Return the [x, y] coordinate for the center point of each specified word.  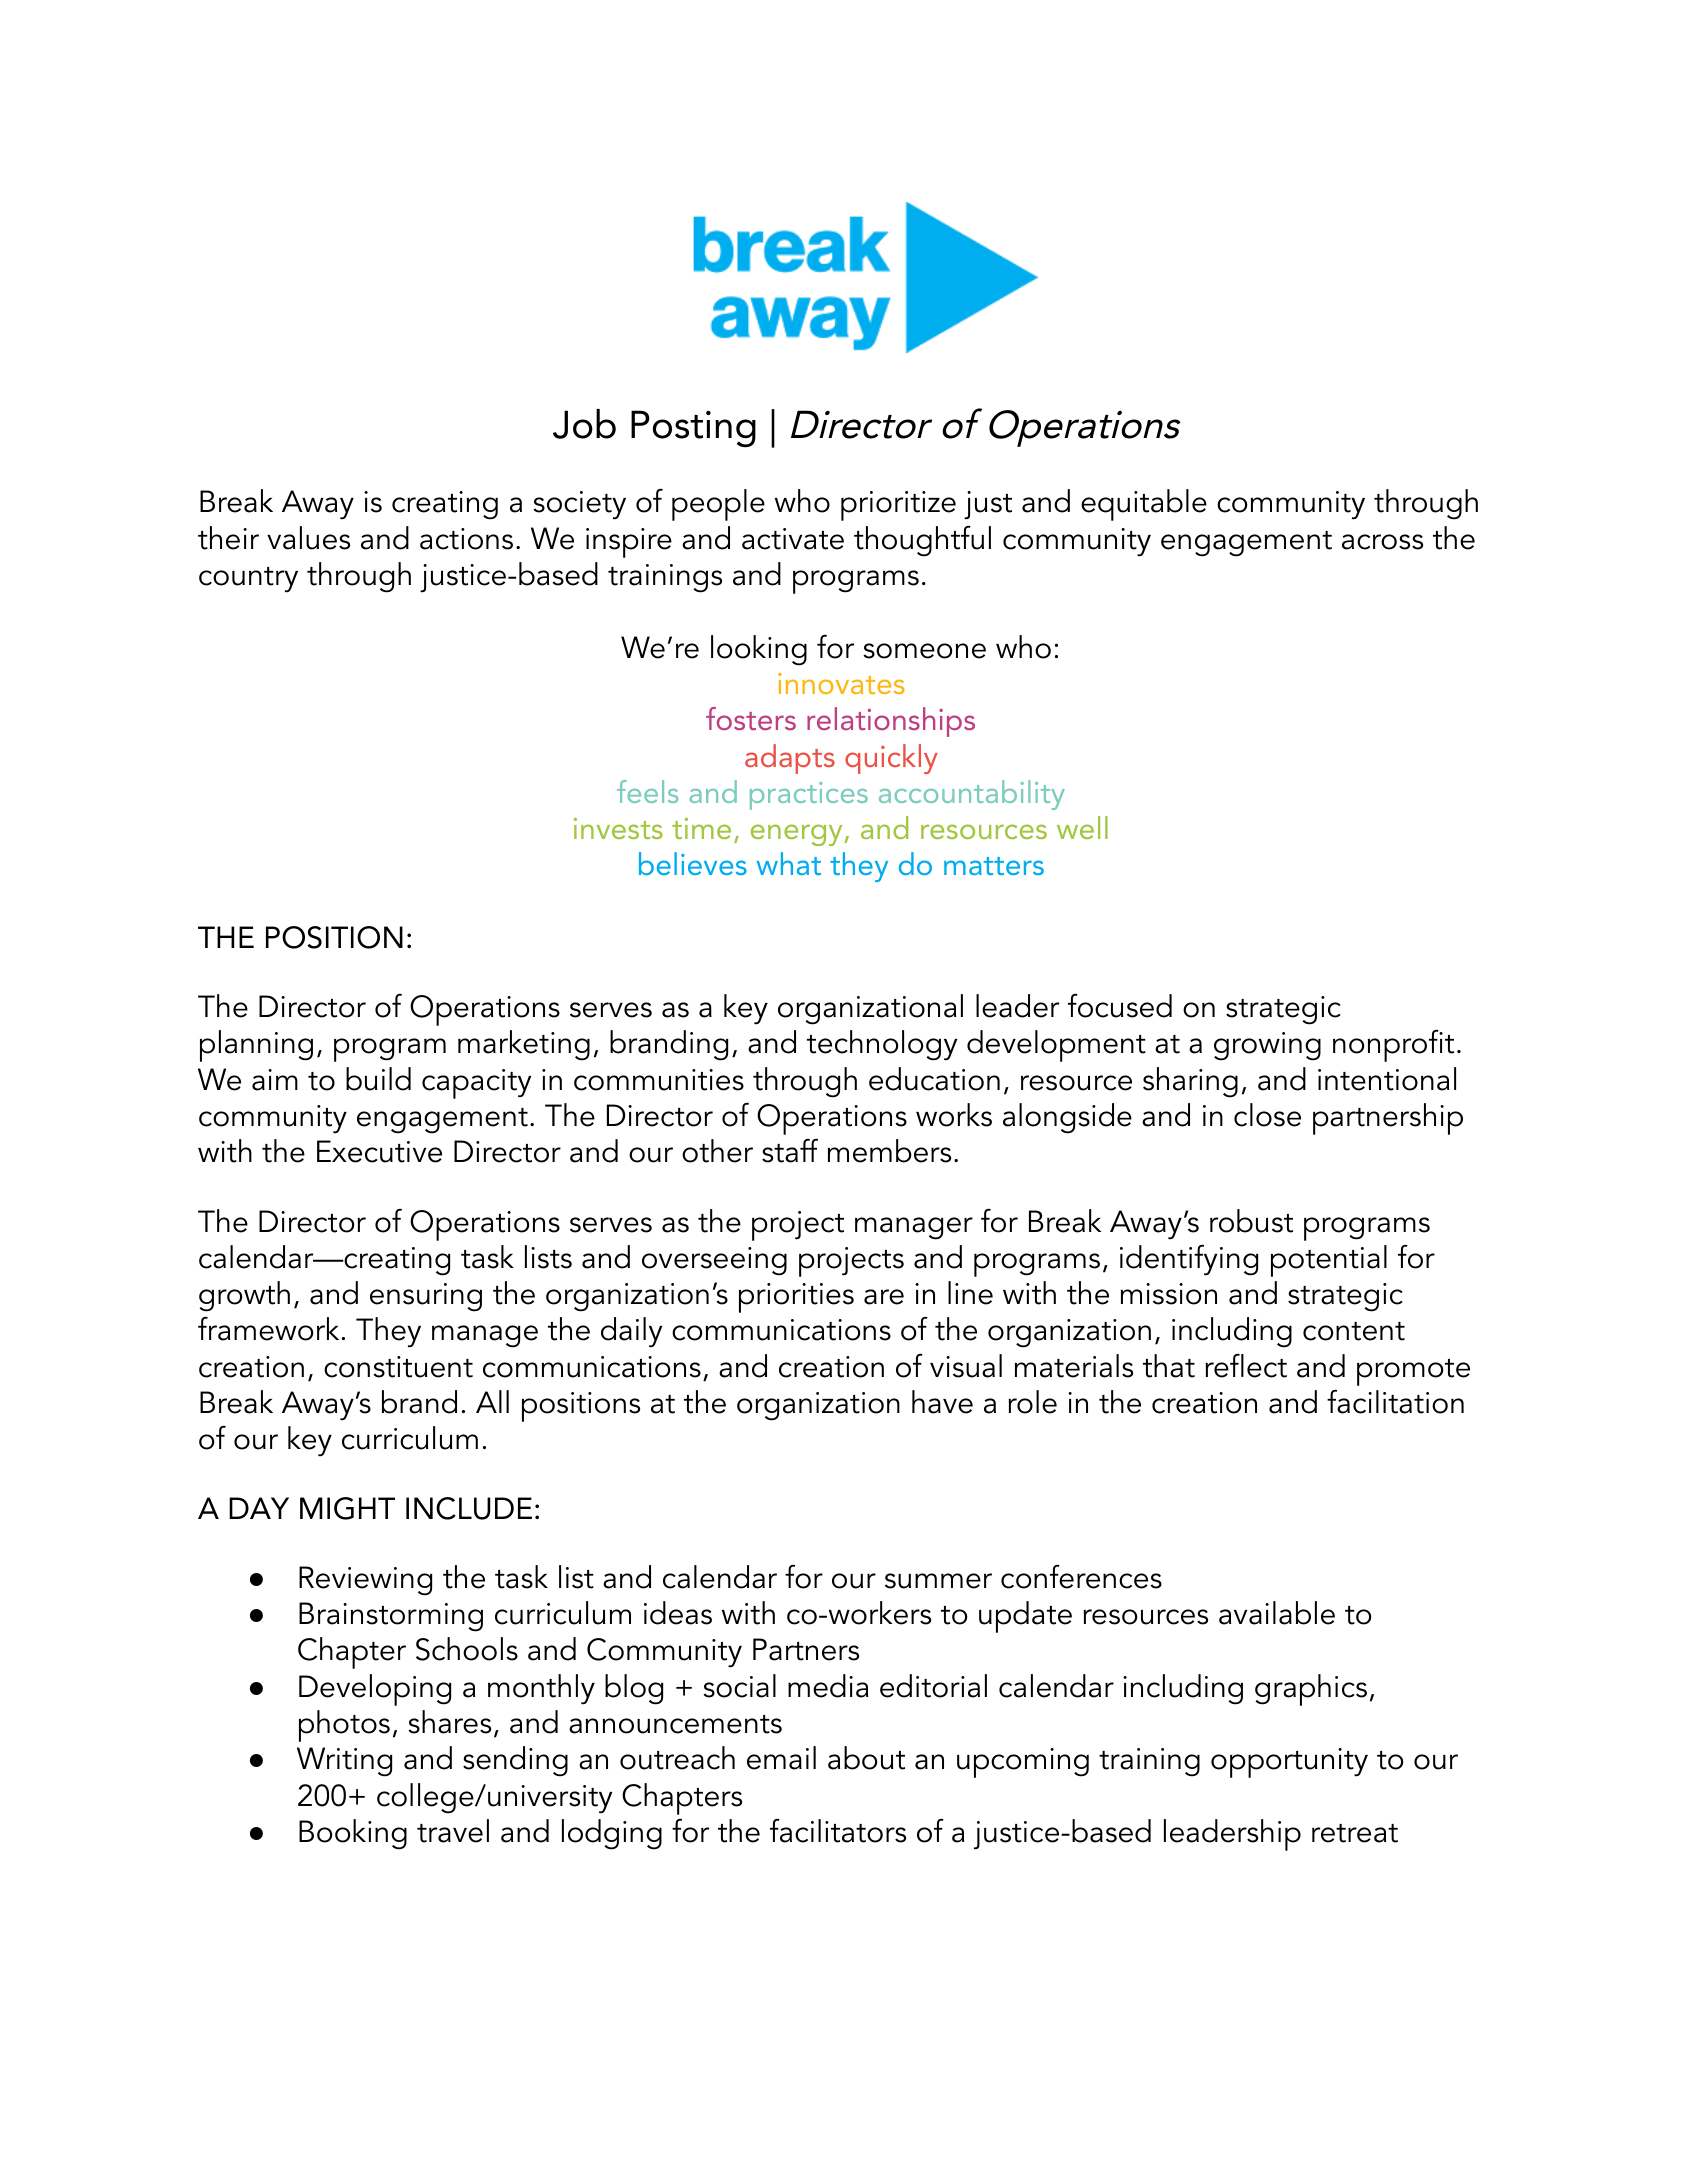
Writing [344, 1762]
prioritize [898, 506]
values [308, 538]
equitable [1144, 505]
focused [1120, 1005]
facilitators [838, 1830]
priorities [796, 1298]
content [1354, 1331]
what [789, 863]
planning [256, 1046]
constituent [398, 1367]
